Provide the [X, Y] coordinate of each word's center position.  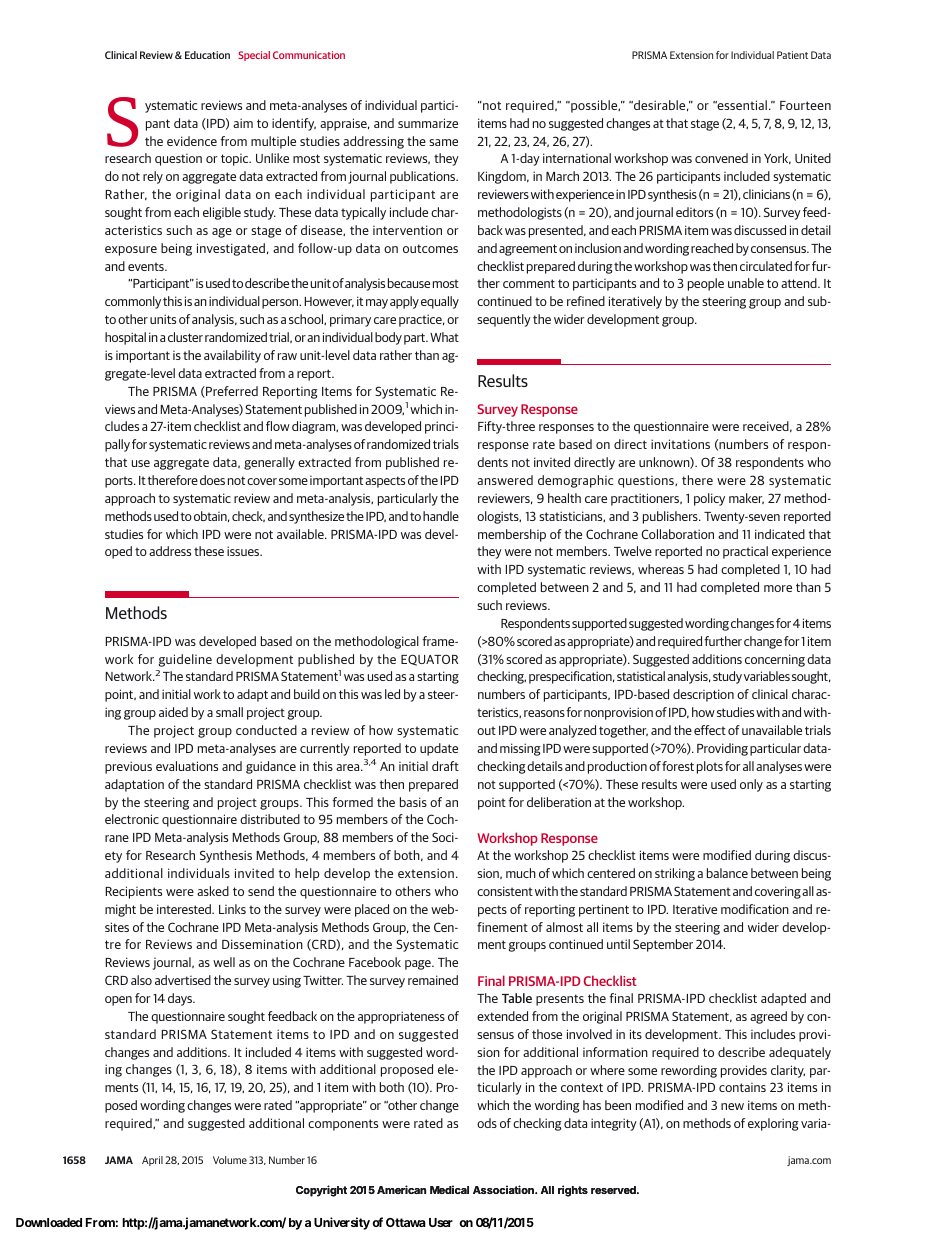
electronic [132, 819]
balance [727, 873]
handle [441, 516]
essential [741, 105]
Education [207, 55]
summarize [428, 123]
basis [413, 802]
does [212, 480]
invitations [680, 444]
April [152, 1161]
